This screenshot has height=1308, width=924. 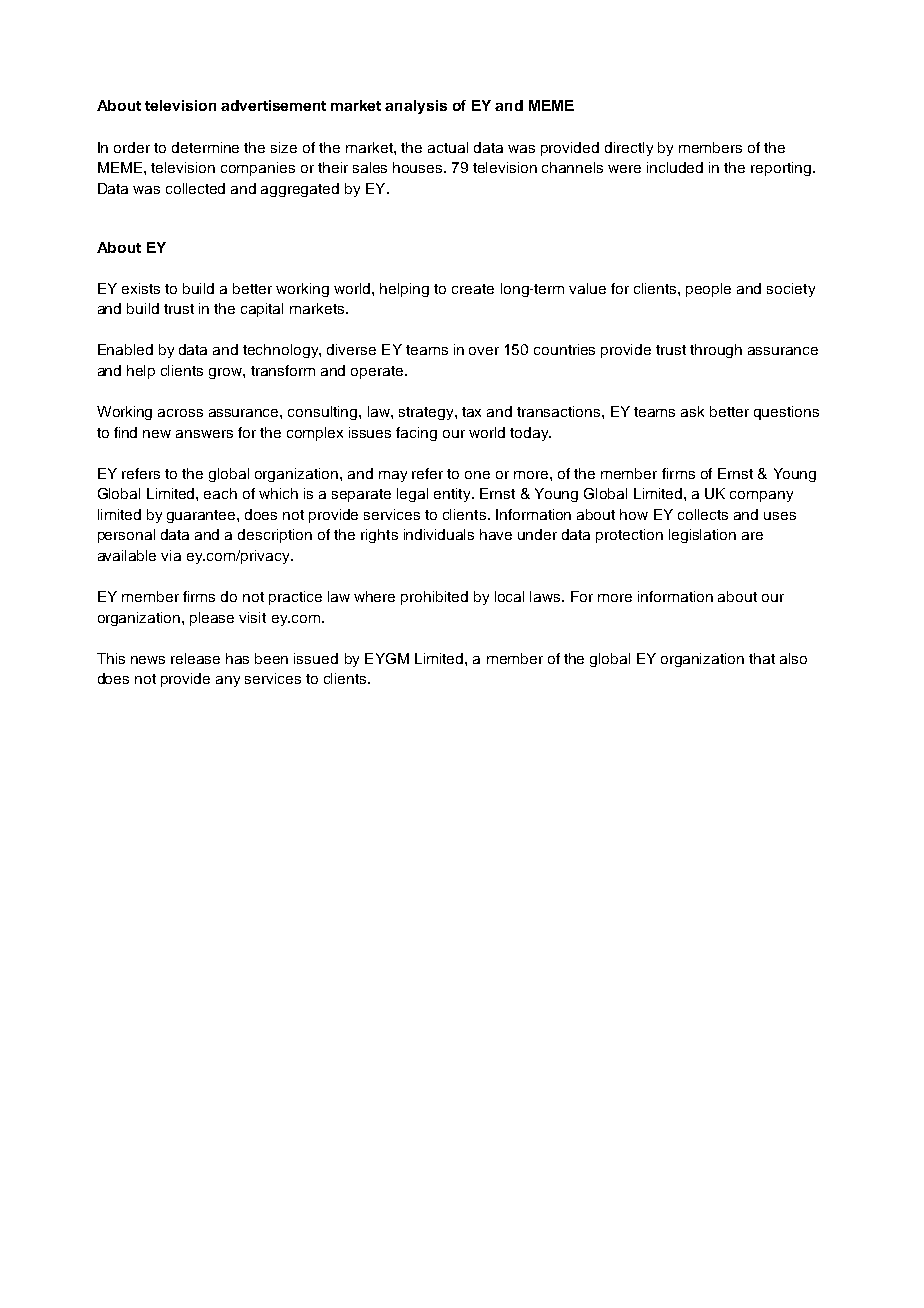 What do you see at coordinates (703, 514) in the screenshot?
I see `collects` at bounding box center [703, 514].
